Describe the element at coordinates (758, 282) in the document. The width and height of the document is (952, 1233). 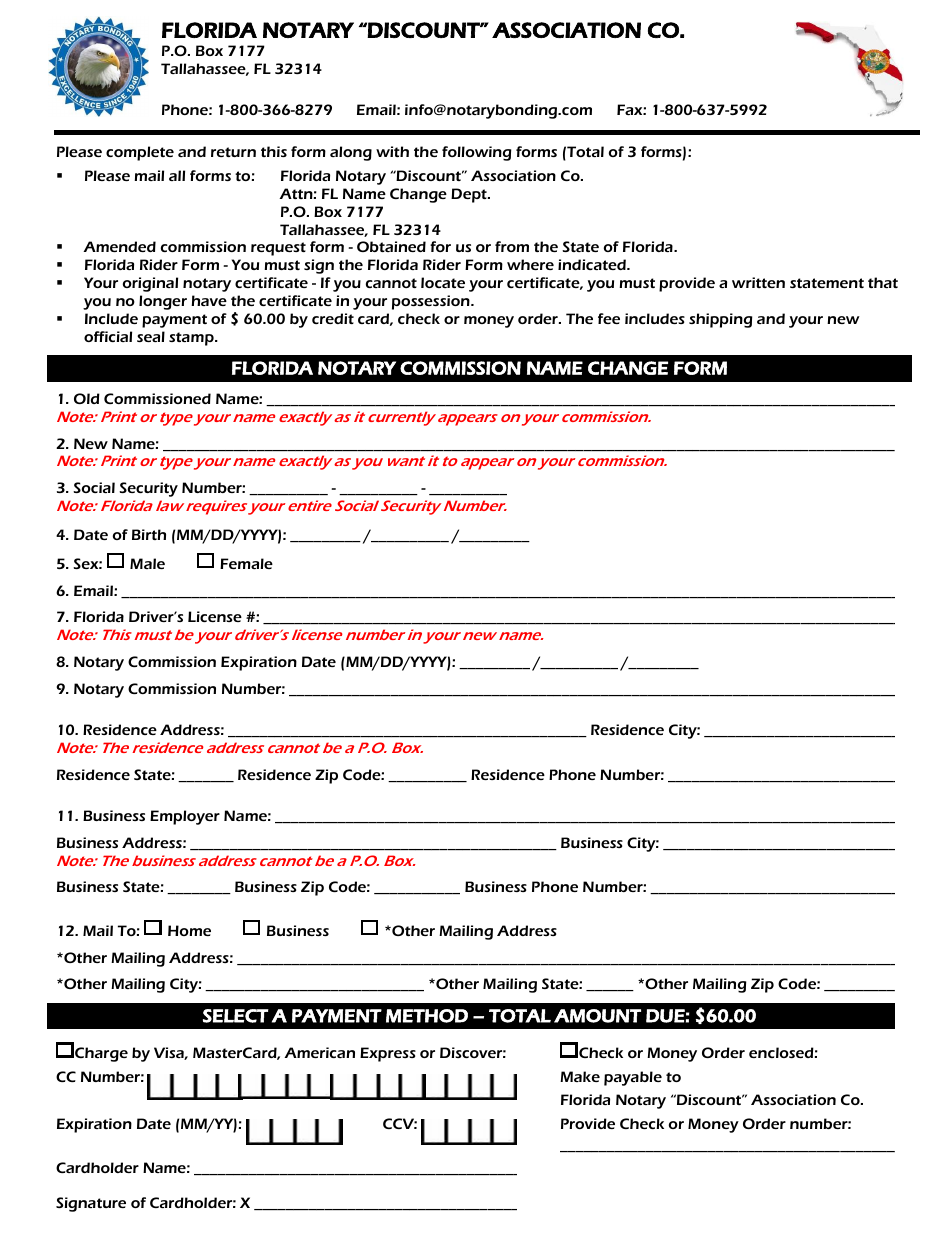
I see `written` at that location.
